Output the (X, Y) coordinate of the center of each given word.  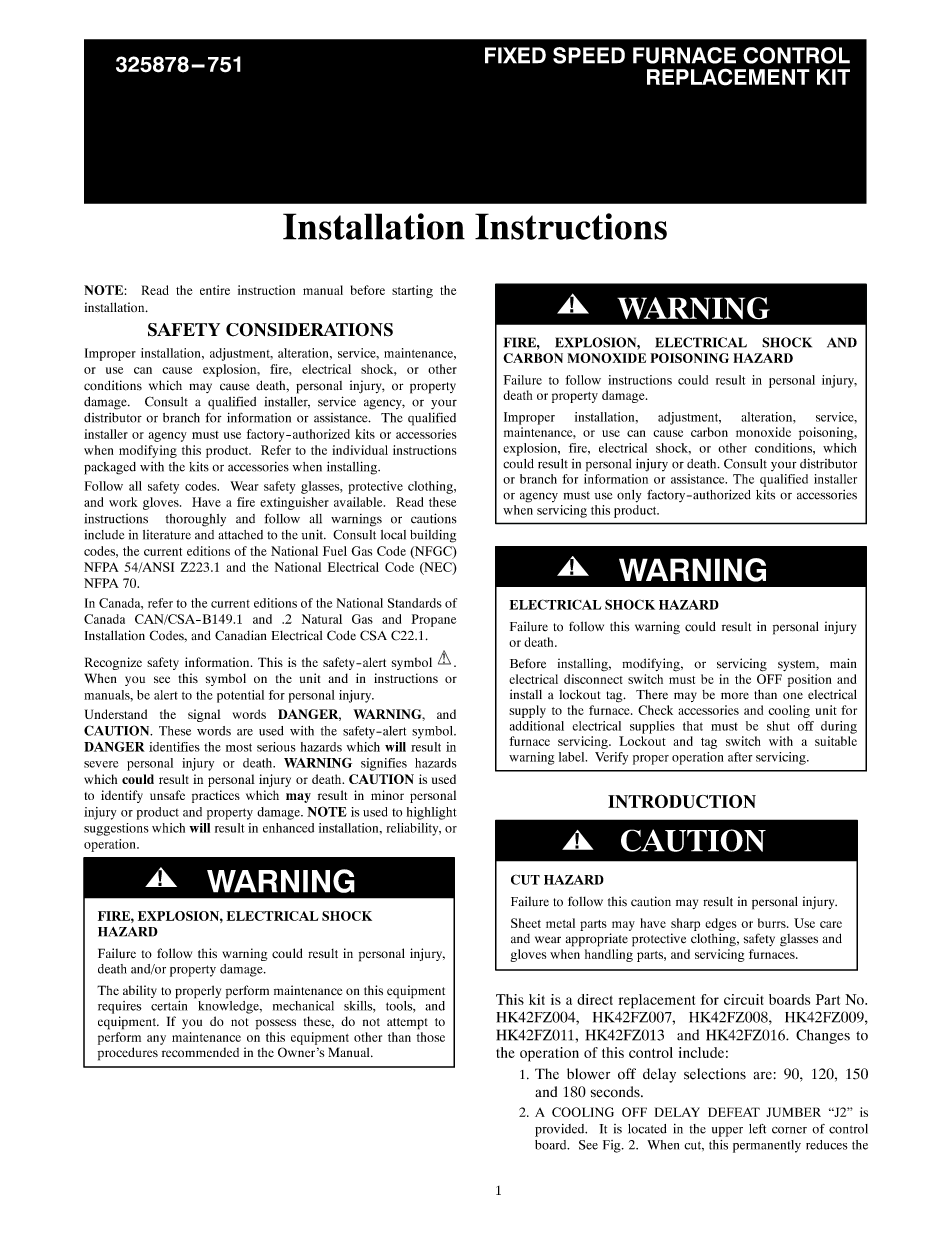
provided (561, 1130)
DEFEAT (734, 1112)
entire (215, 290)
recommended (200, 1052)
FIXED (515, 55)
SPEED (589, 55)
